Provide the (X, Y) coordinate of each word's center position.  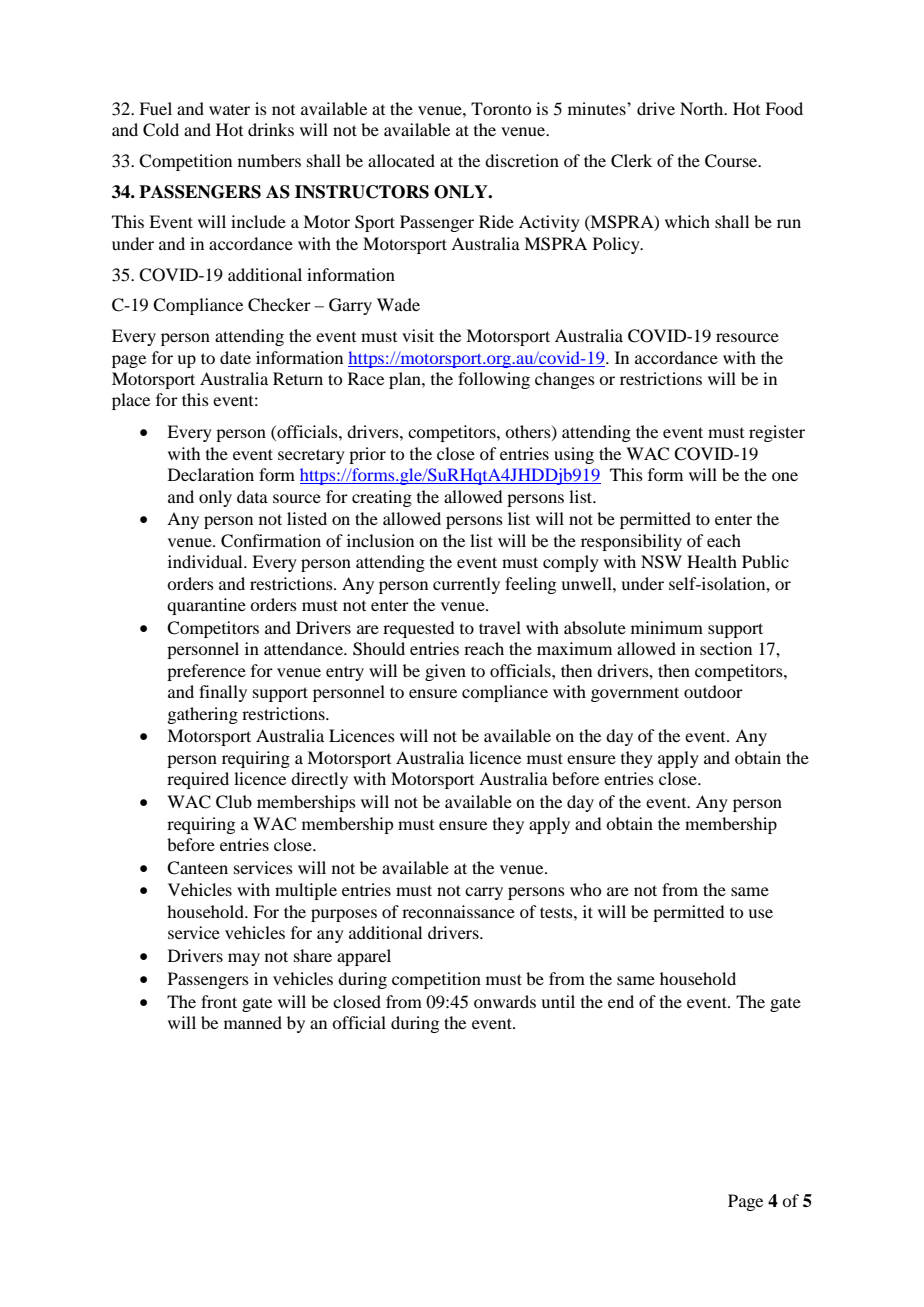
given (445, 672)
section (726, 648)
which (687, 221)
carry (484, 893)
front (219, 1001)
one (785, 476)
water (229, 110)
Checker (279, 305)
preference (206, 672)
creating (382, 498)
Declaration (211, 474)
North (703, 108)
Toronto (501, 108)
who (585, 889)
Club (234, 802)
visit (418, 335)
